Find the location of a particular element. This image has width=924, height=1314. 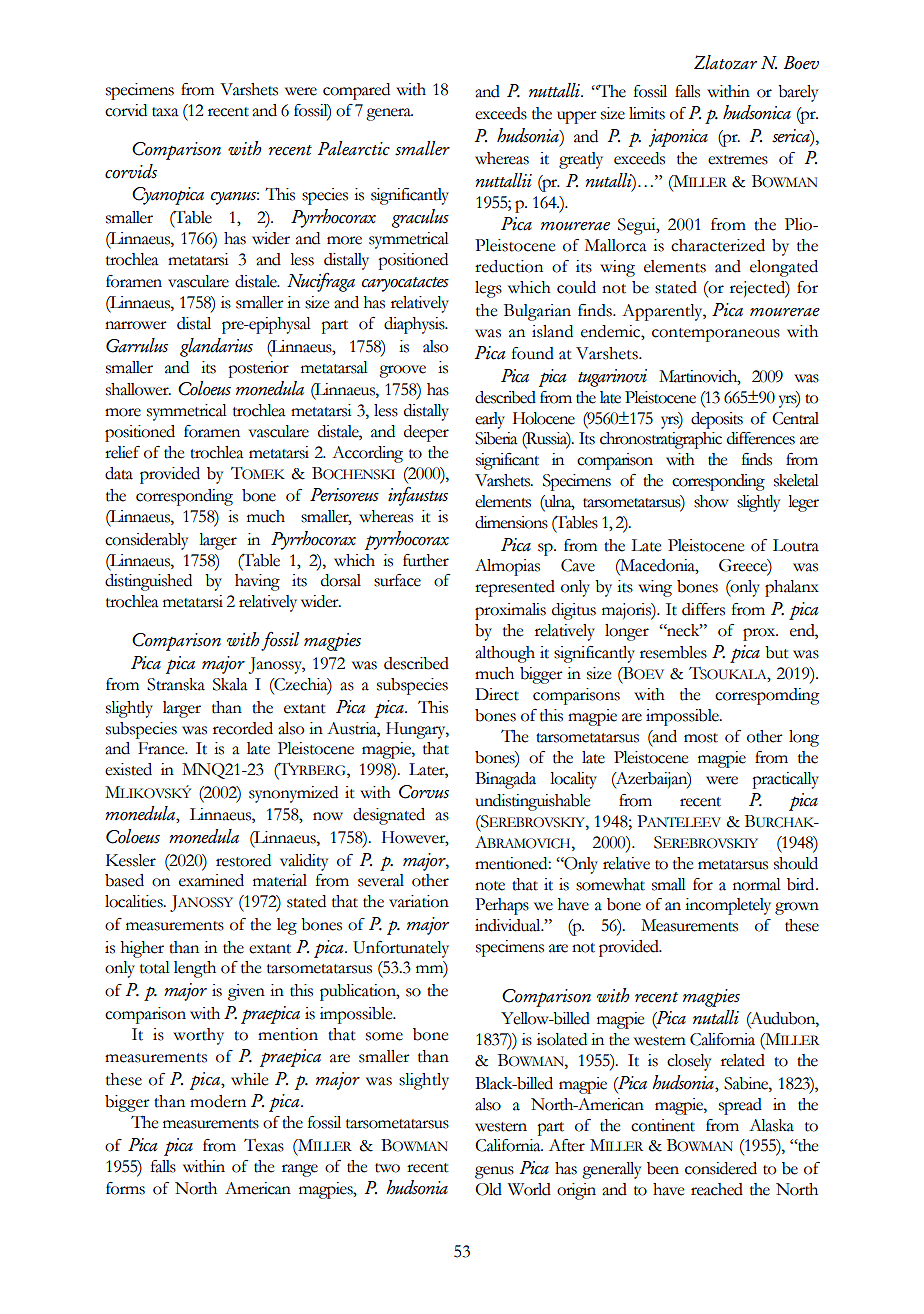

differs is located at coordinates (703, 609).
